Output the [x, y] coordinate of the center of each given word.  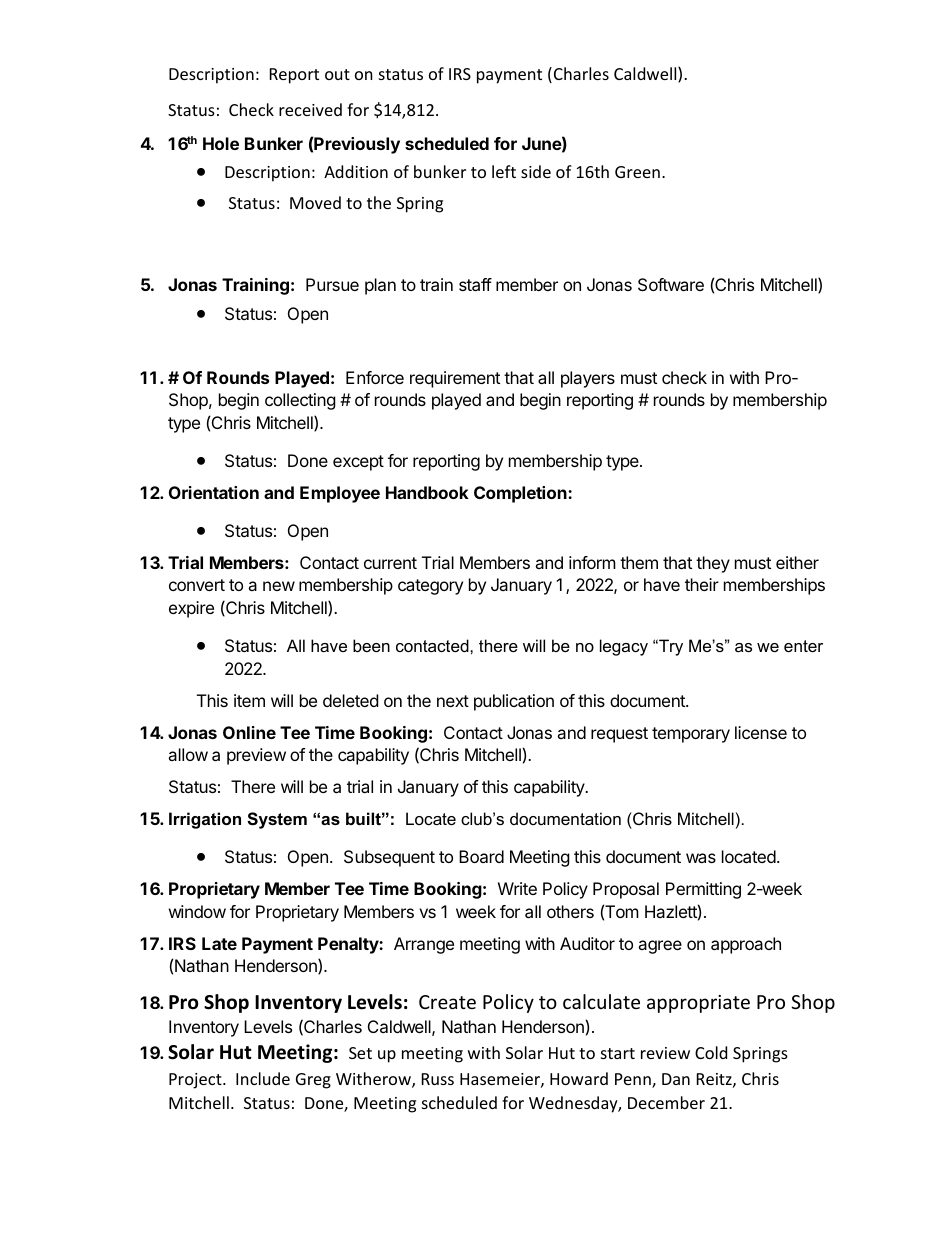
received [310, 109]
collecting [300, 401]
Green [637, 172]
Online [249, 732]
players [588, 379]
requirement [455, 379]
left [504, 171]
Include [263, 1078]
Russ [438, 1079]
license [761, 732]
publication [514, 702]
